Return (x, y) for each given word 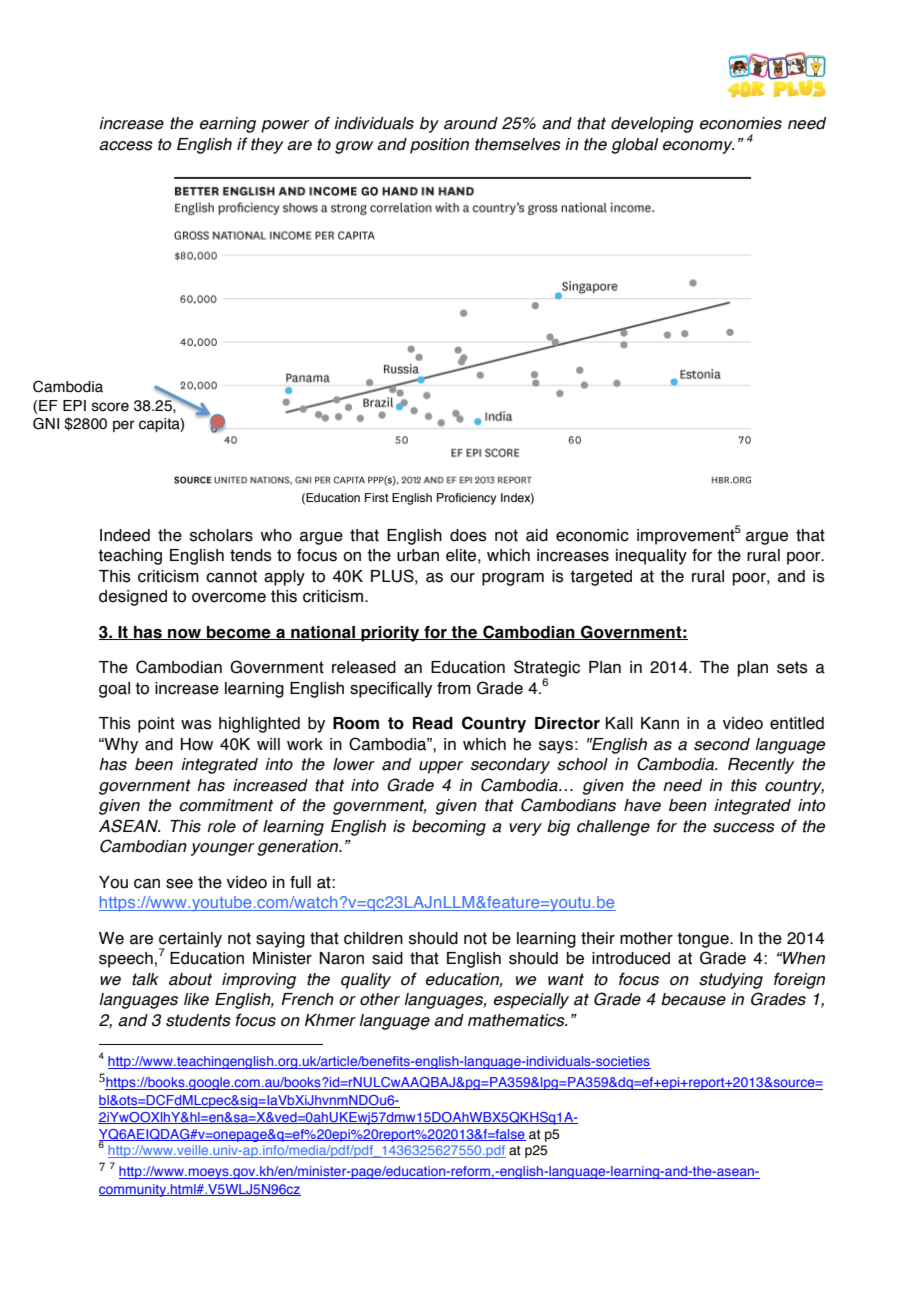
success (744, 828)
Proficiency (466, 499)
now (184, 634)
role (221, 826)
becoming (449, 828)
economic (592, 535)
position (439, 146)
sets (792, 667)
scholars (221, 535)
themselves (518, 144)
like (196, 999)
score (110, 407)
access (126, 146)
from (454, 688)
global (634, 146)
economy (698, 147)
